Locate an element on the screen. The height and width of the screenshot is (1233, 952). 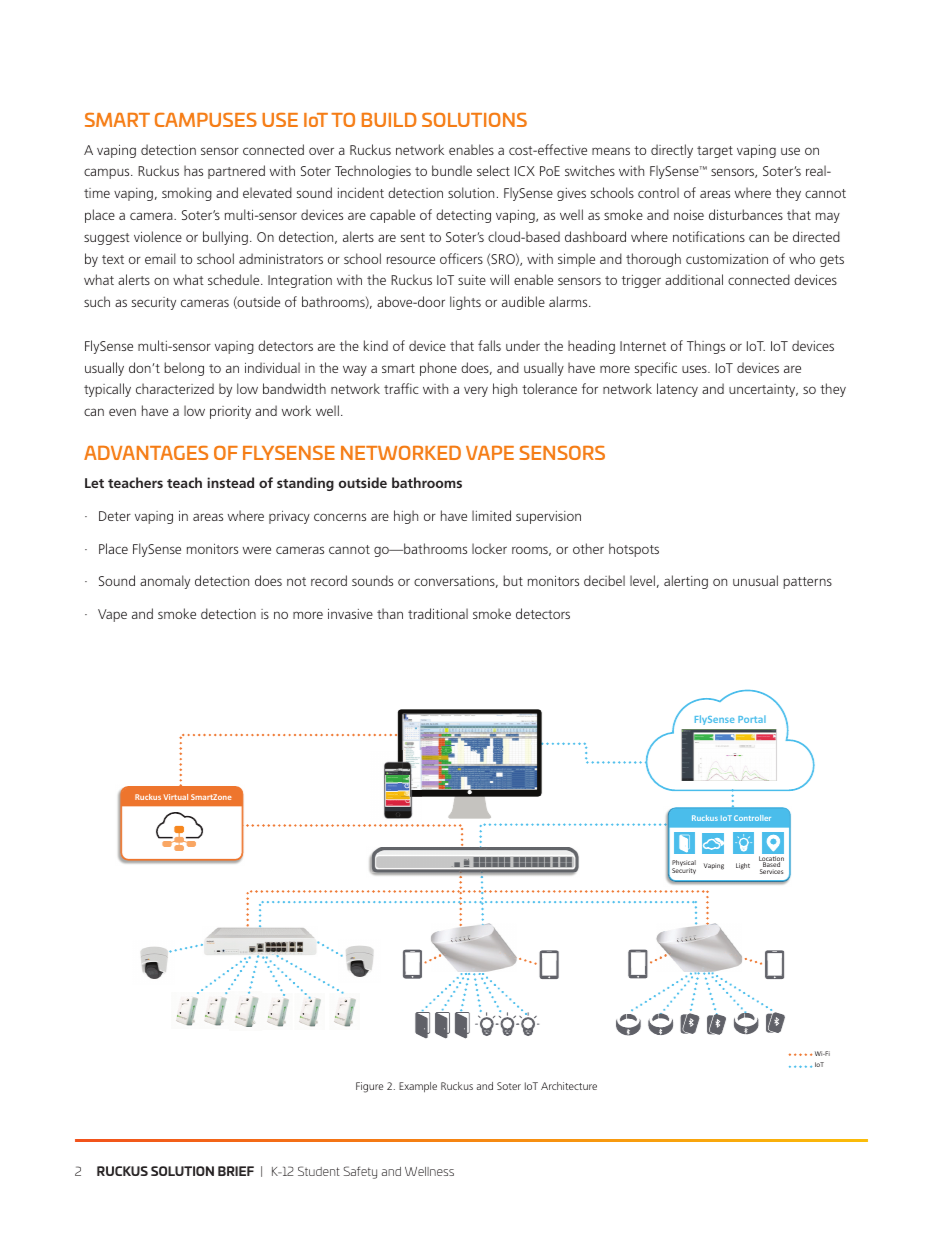
BRIEF is located at coordinates (236, 1171).
